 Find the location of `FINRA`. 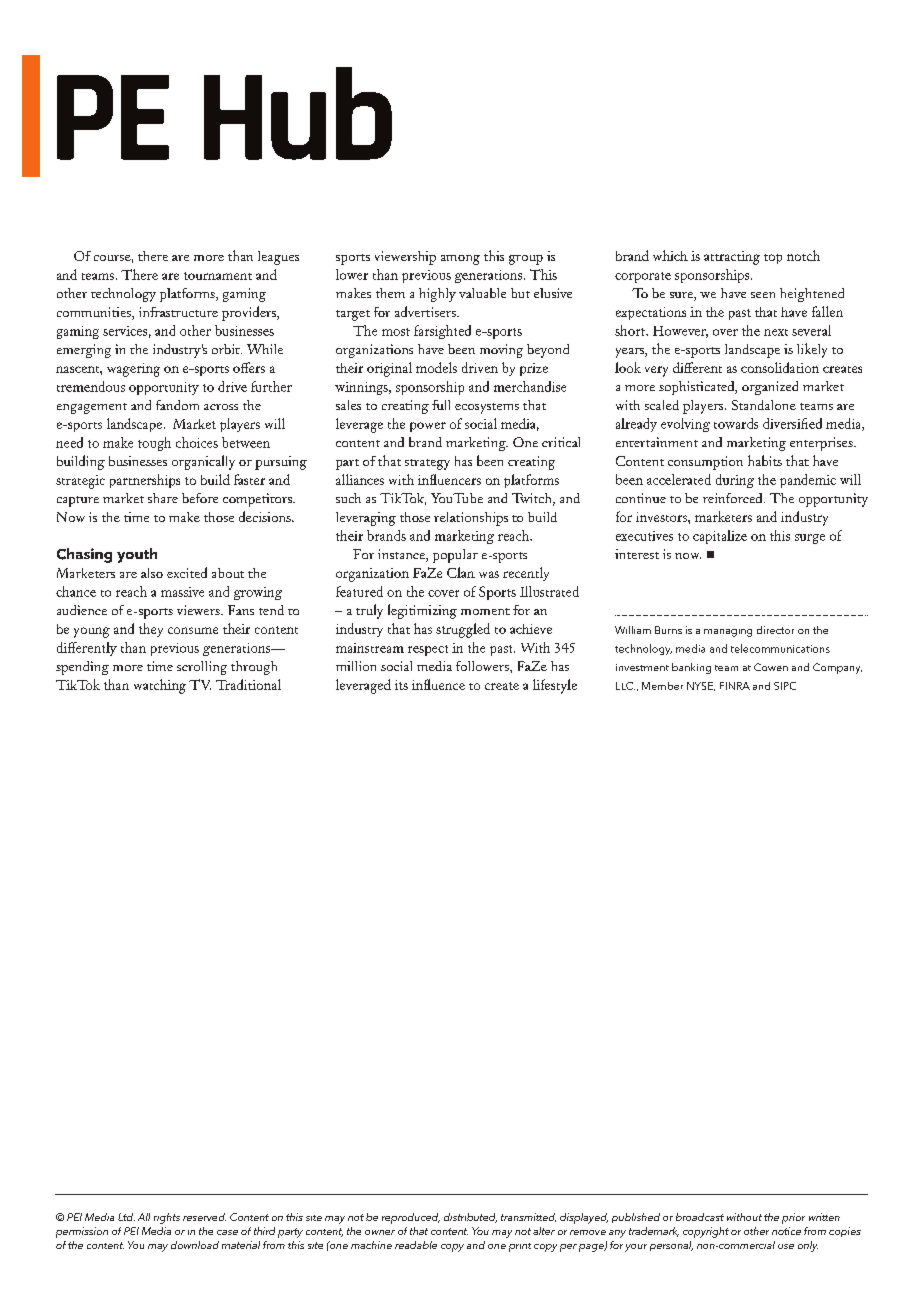

FINRA is located at coordinates (735, 686).
